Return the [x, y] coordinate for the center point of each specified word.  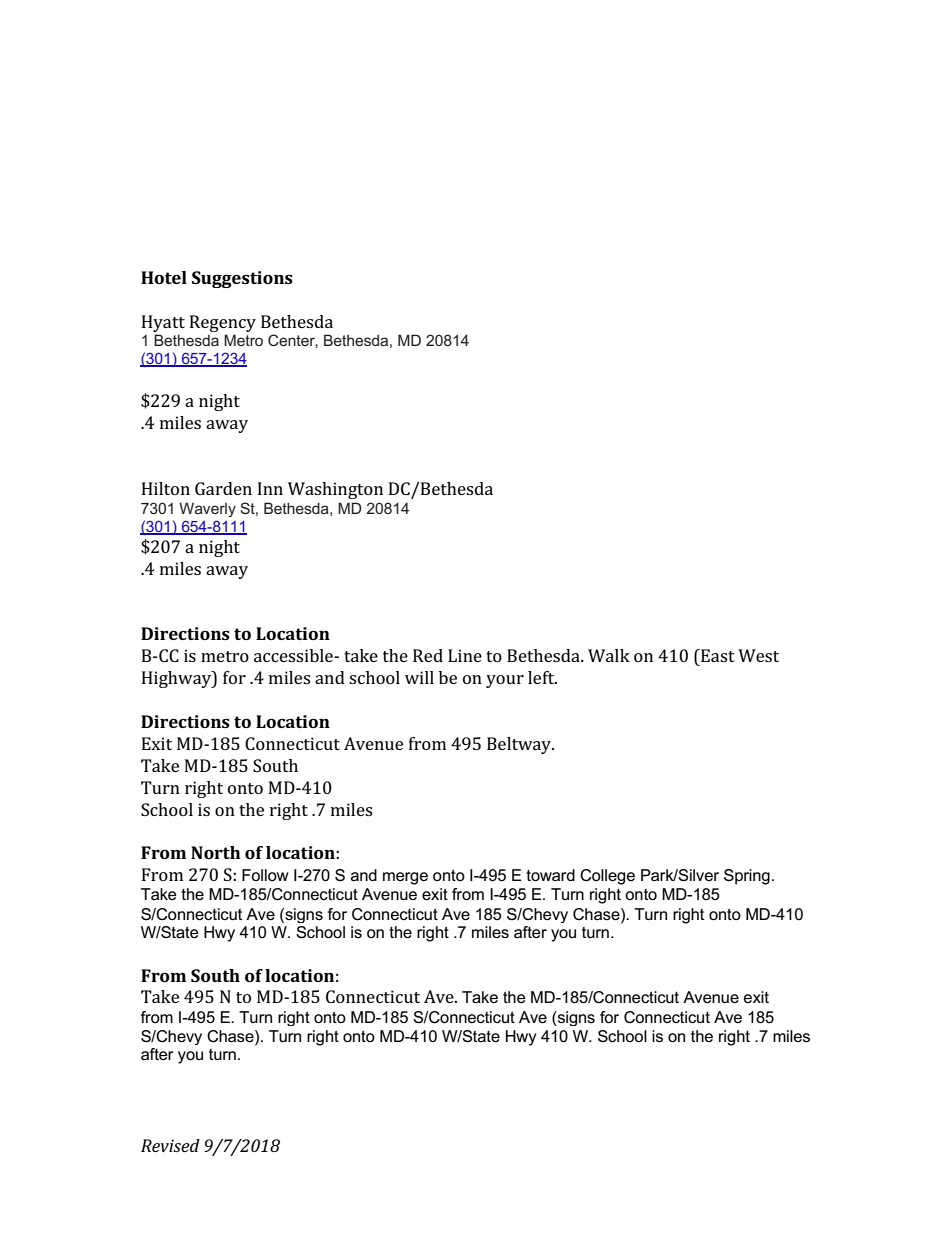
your [505, 681]
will [419, 677]
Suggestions [242, 279]
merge [405, 878]
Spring [747, 877]
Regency [223, 323]
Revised [170, 1145]
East [717, 655]
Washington [335, 490]
